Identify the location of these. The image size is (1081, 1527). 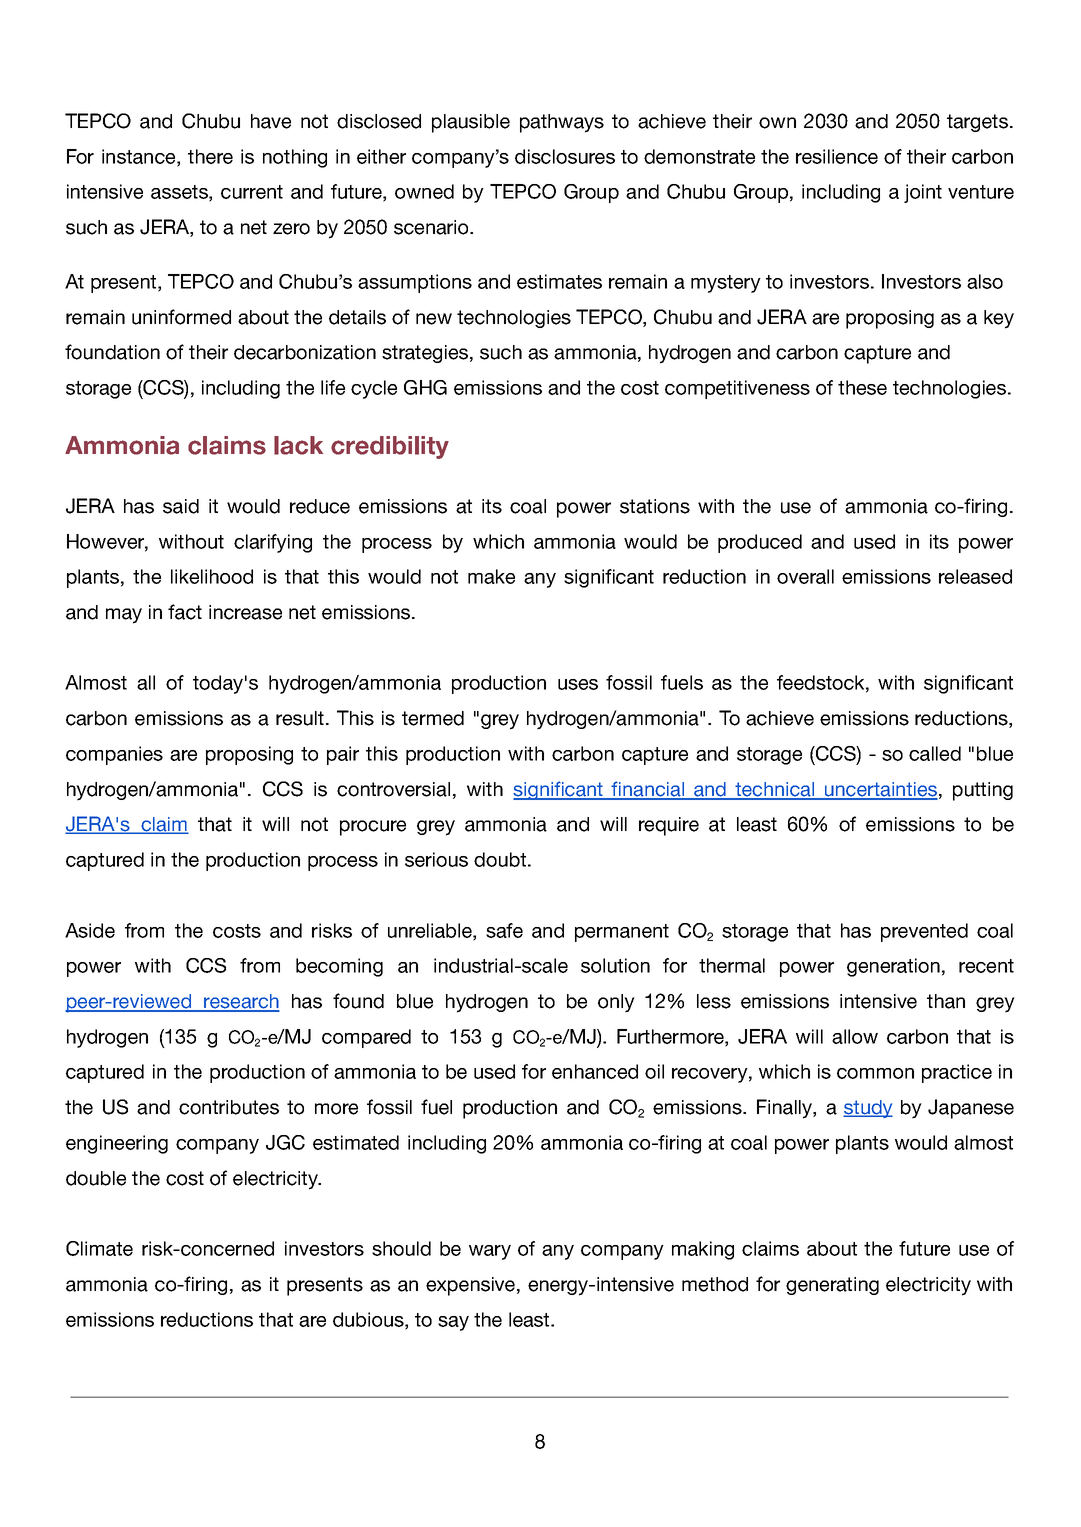
(862, 387).
